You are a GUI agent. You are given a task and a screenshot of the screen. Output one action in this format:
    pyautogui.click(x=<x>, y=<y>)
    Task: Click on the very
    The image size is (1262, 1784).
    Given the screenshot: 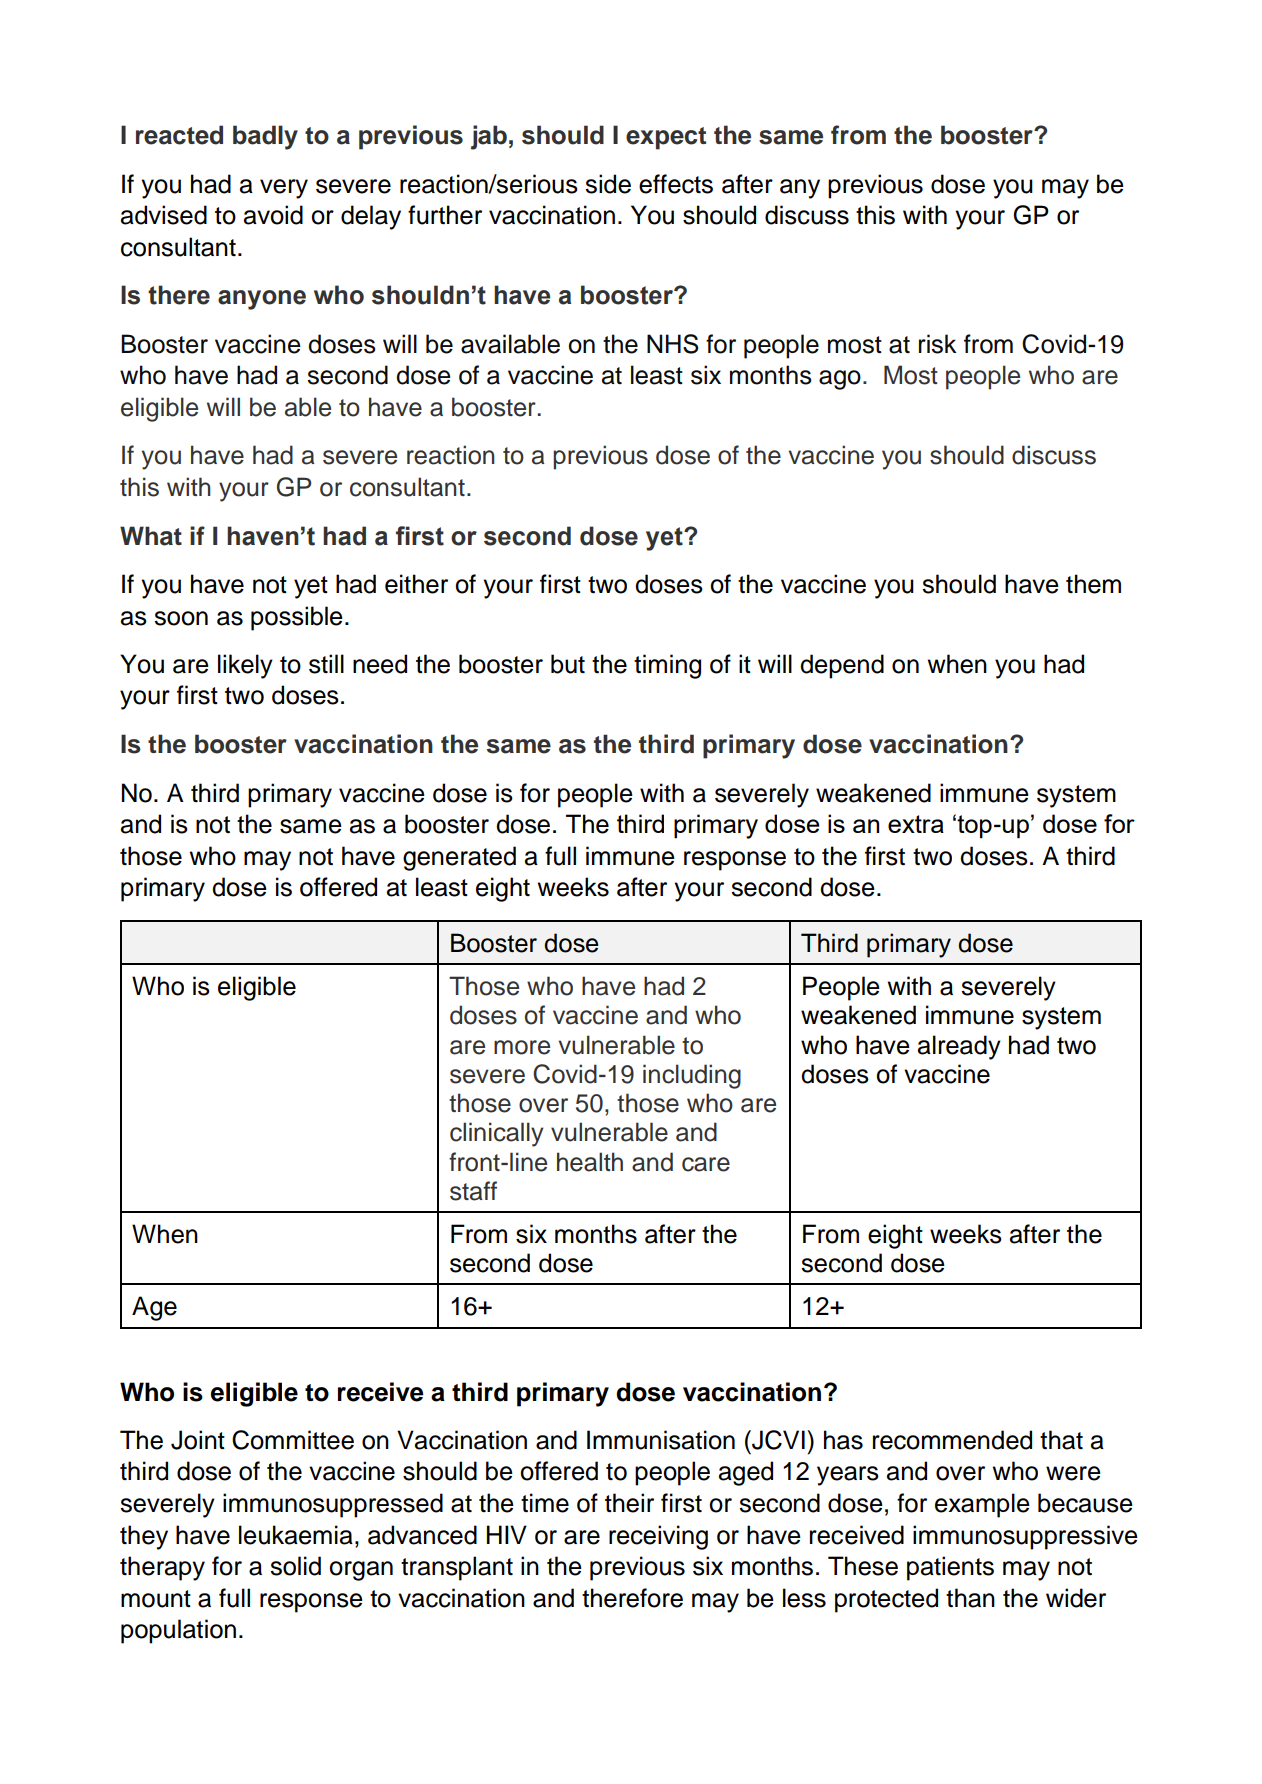 What is the action you would take?
    pyautogui.click(x=284, y=189)
